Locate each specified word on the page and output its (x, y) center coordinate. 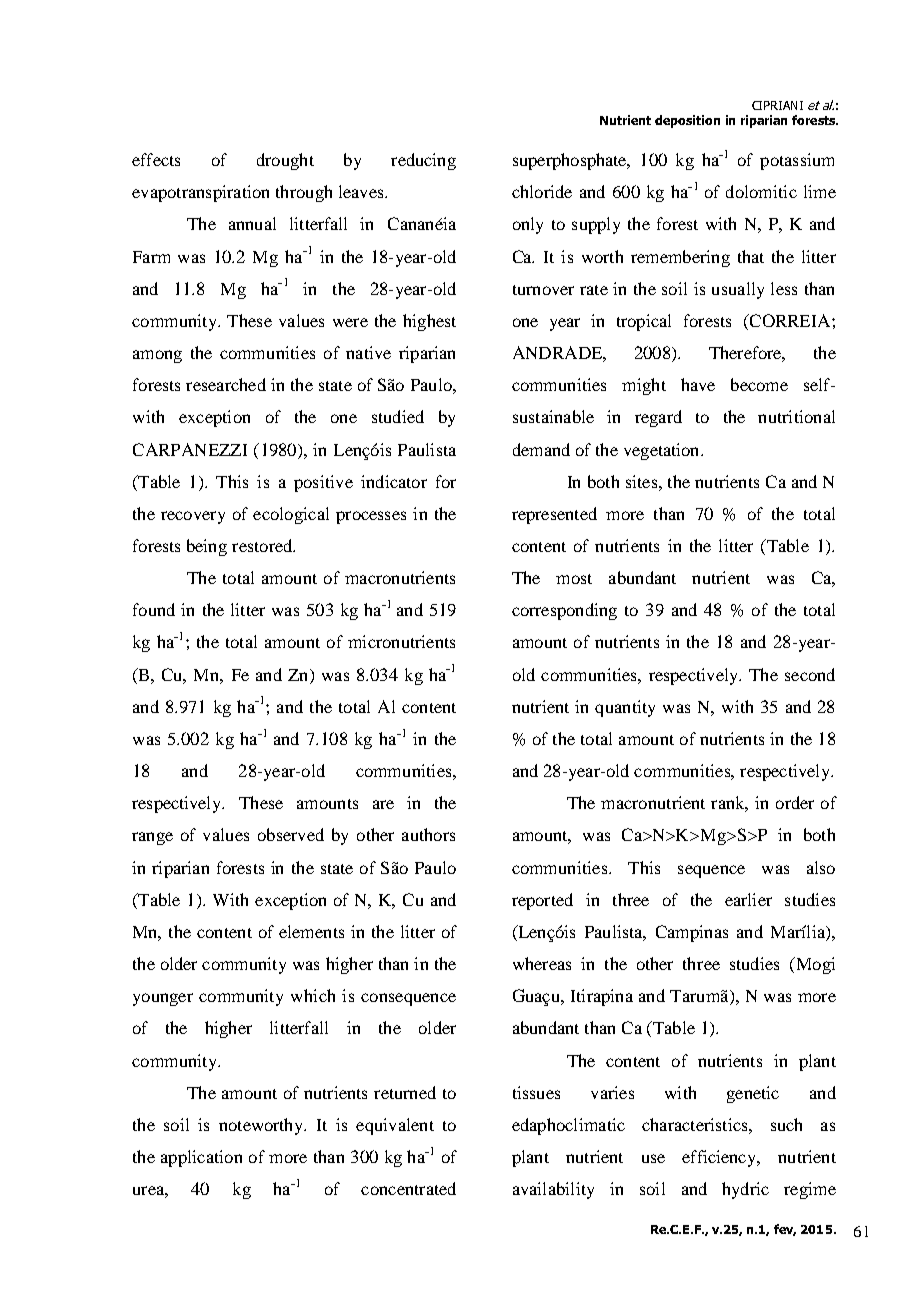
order (795, 802)
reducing (423, 161)
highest (429, 322)
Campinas (692, 933)
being (207, 547)
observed (291, 834)
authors (428, 834)
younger (163, 999)
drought (285, 161)
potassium (797, 161)
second (810, 674)
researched (226, 384)
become (759, 384)
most (574, 579)
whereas (542, 963)
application (201, 1158)
